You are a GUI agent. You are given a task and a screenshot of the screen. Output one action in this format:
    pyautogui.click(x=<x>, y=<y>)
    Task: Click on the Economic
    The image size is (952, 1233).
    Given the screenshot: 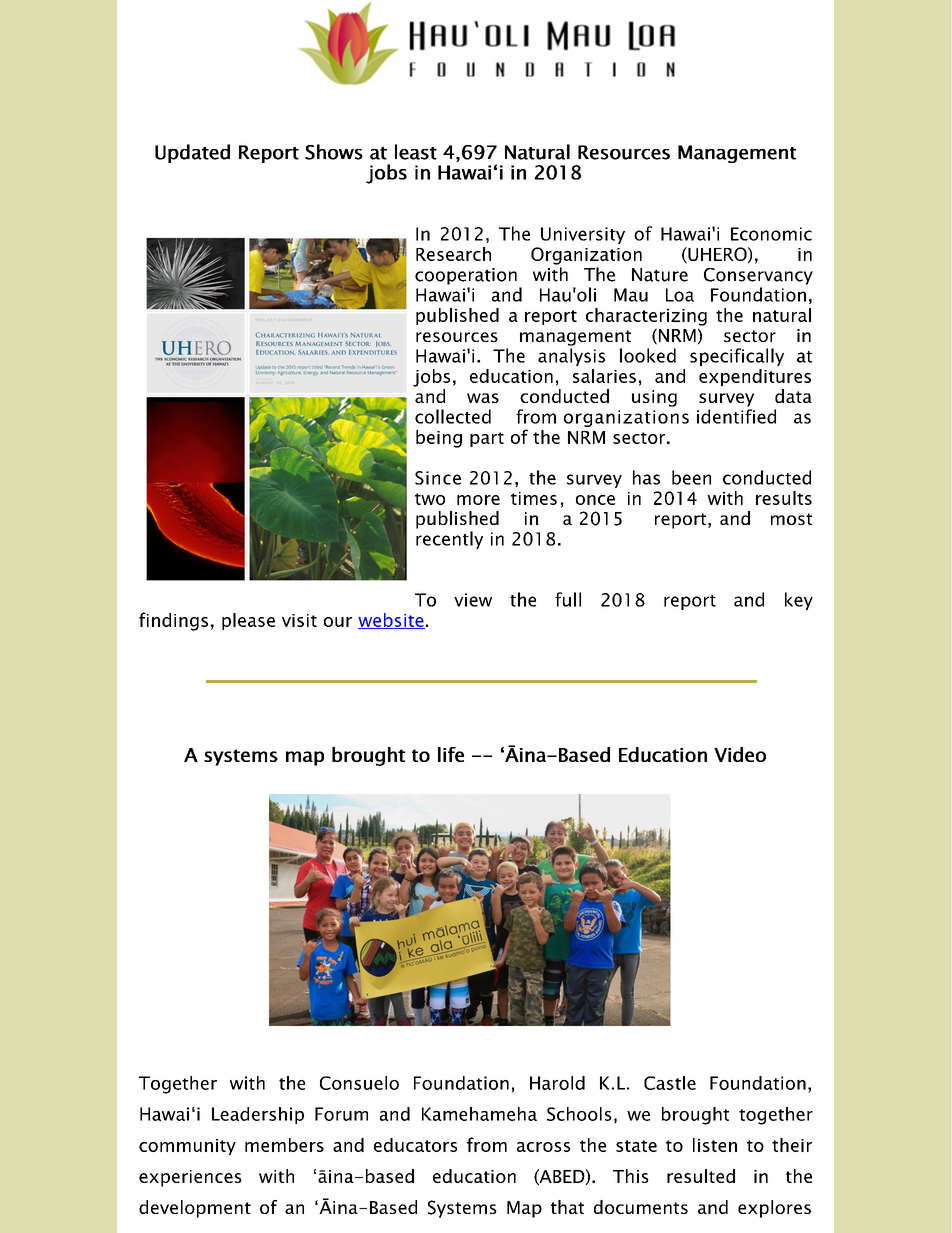 What is the action you would take?
    pyautogui.click(x=771, y=234)
